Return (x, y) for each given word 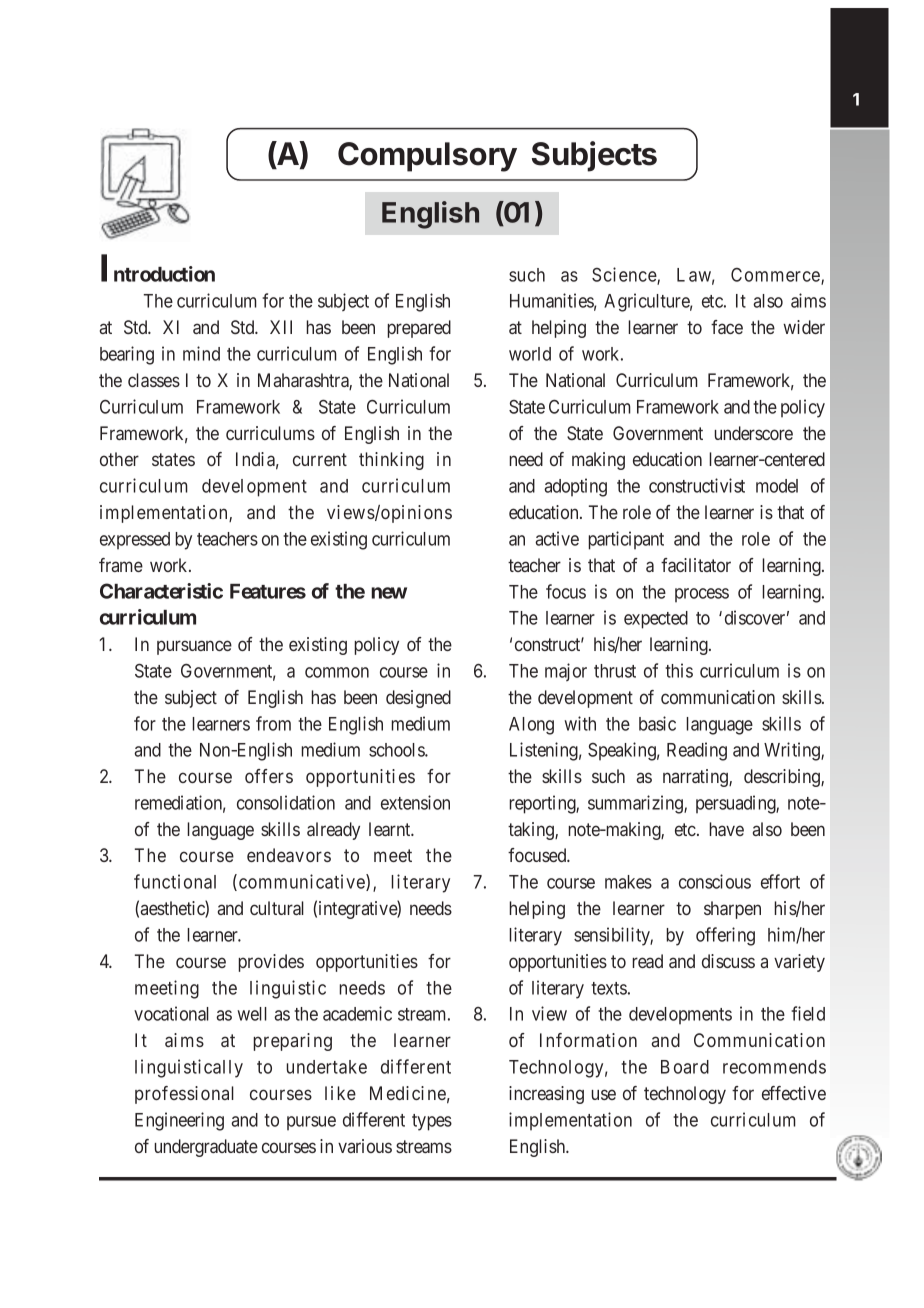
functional (175, 881)
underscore (754, 433)
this (679, 670)
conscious (715, 881)
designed (418, 699)
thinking (391, 461)
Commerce (776, 276)
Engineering (179, 1121)
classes (154, 380)
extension (415, 802)
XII (281, 327)
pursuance (194, 647)
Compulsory (427, 157)
